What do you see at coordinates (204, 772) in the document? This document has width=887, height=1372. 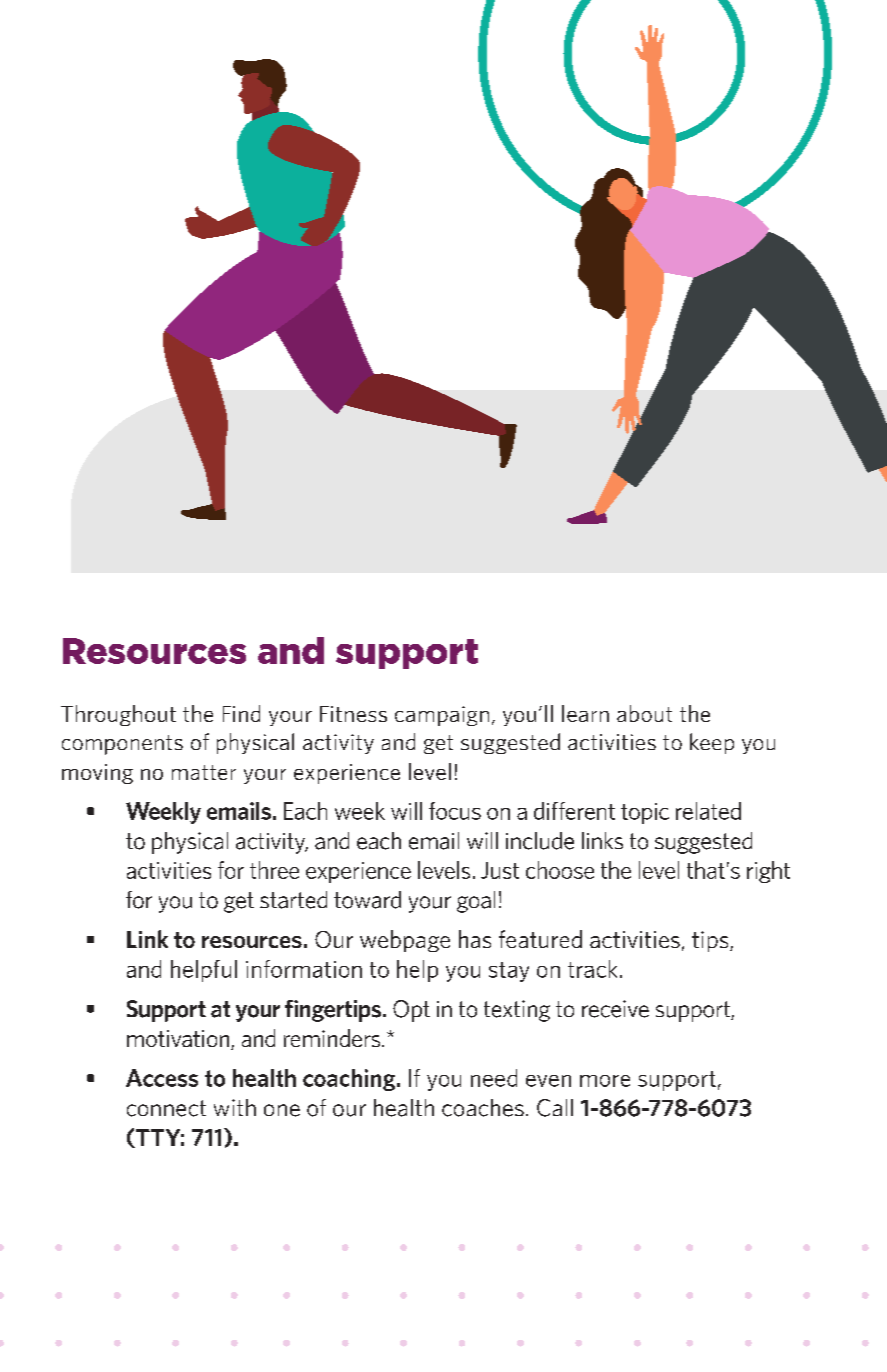 I see `matter` at bounding box center [204, 772].
